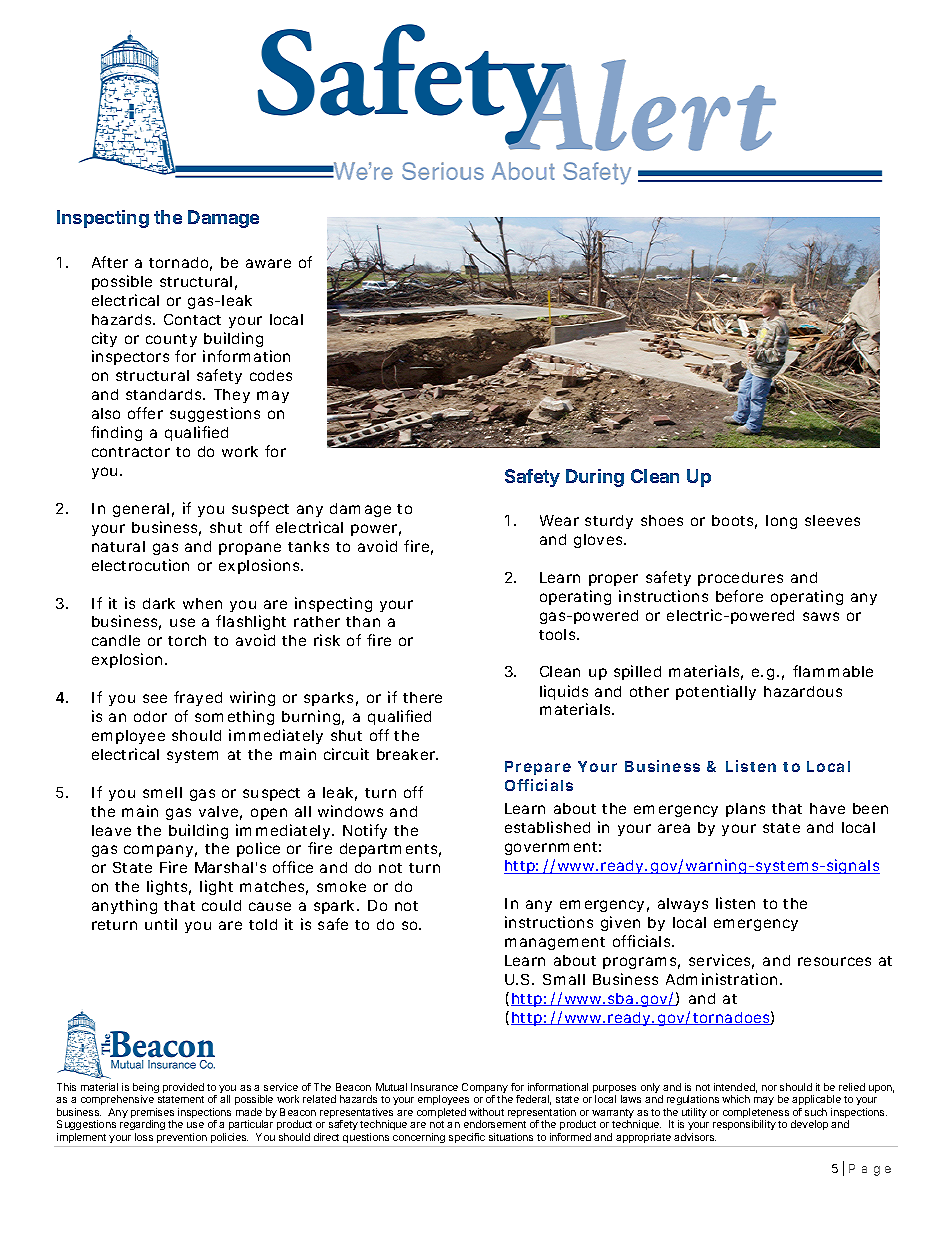 The width and height of the screenshot is (952, 1233). What do you see at coordinates (407, 754) in the screenshot?
I see `breaker` at bounding box center [407, 754].
